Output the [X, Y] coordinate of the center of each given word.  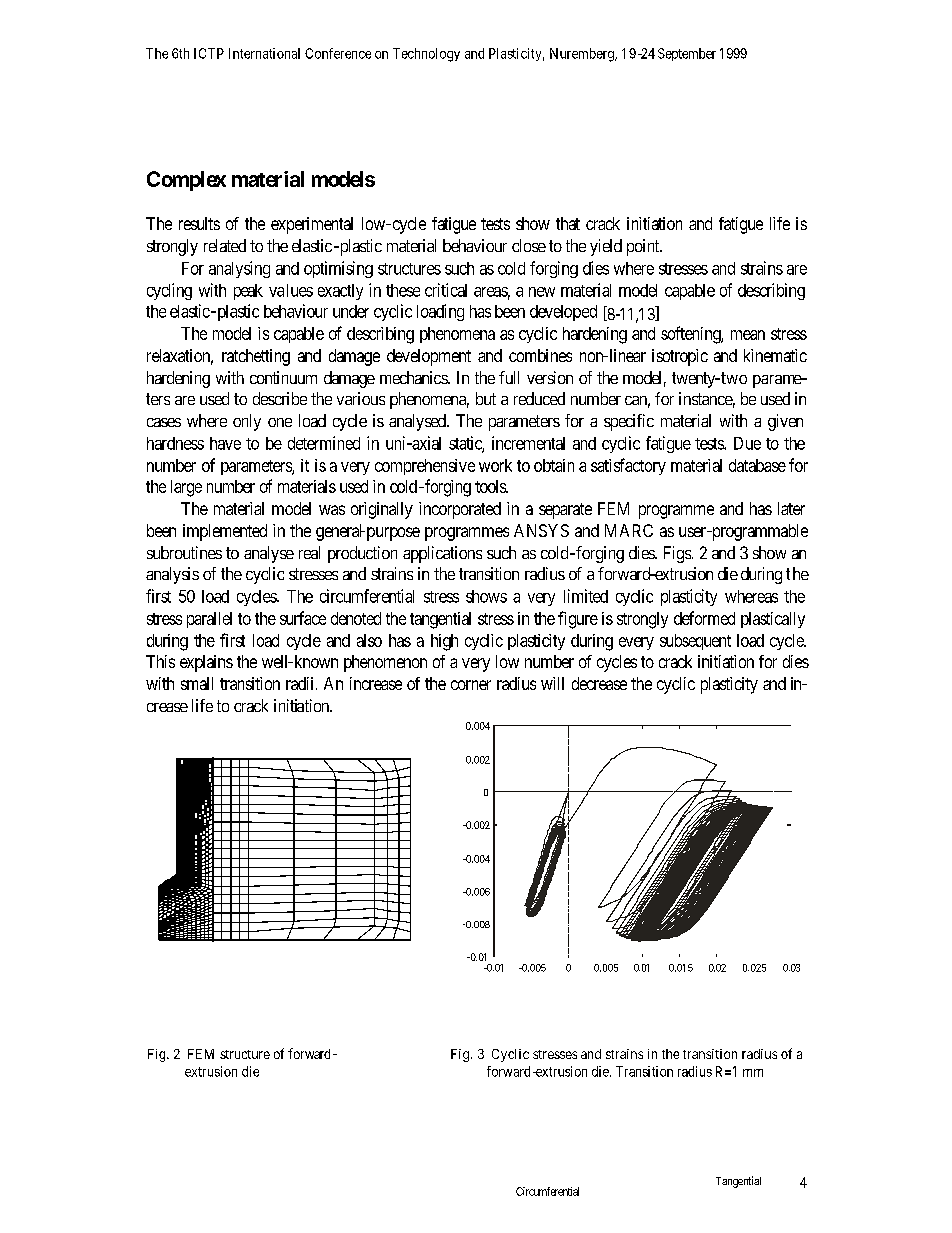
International [264, 53]
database [757, 465]
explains [206, 663]
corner [471, 685]
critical [446, 290]
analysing [239, 269]
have [225, 443]
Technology [426, 55]
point [644, 247]
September [687, 54]
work [495, 465]
